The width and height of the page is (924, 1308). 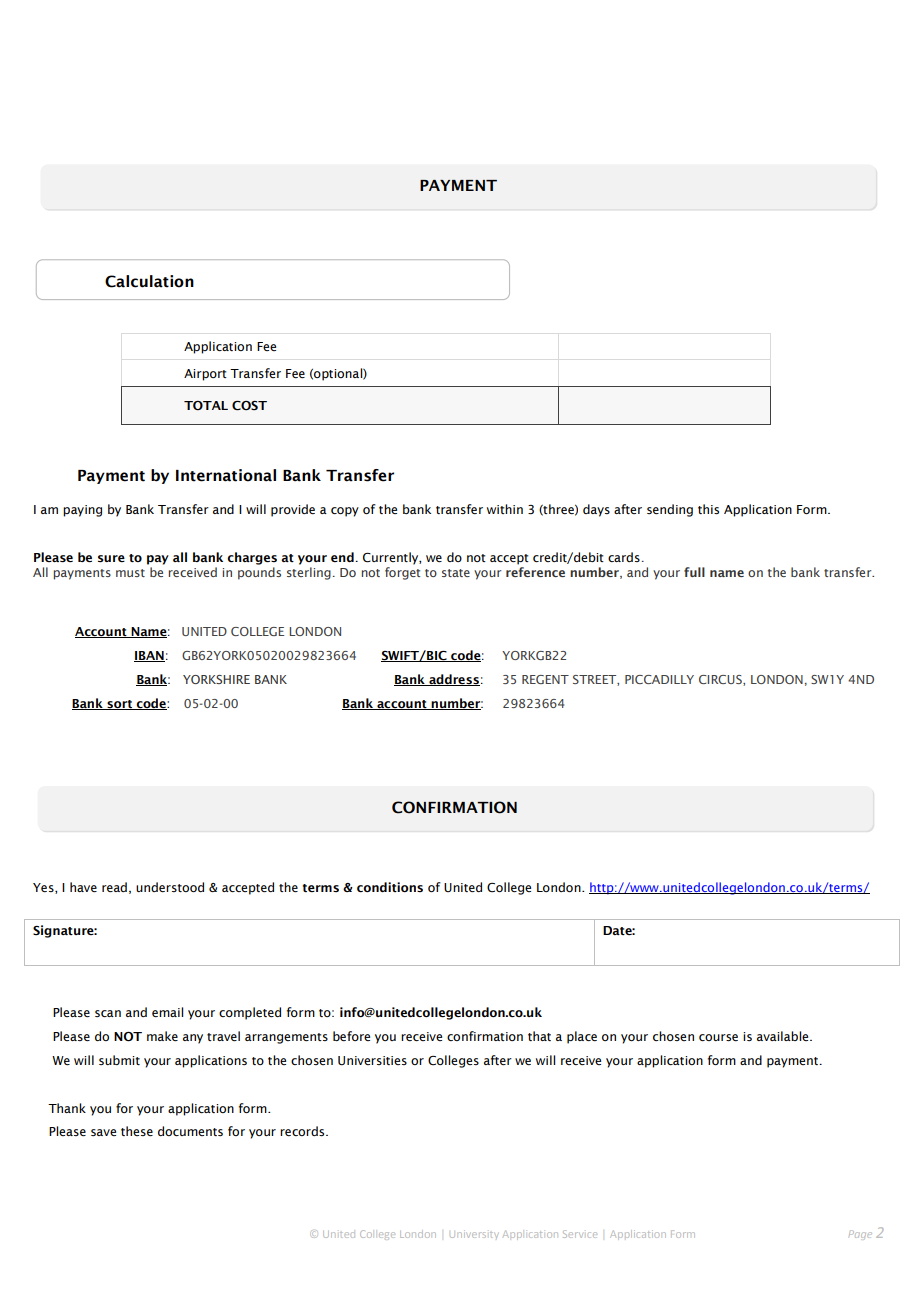 What do you see at coordinates (137, 1131) in the page?
I see `these` at bounding box center [137, 1131].
